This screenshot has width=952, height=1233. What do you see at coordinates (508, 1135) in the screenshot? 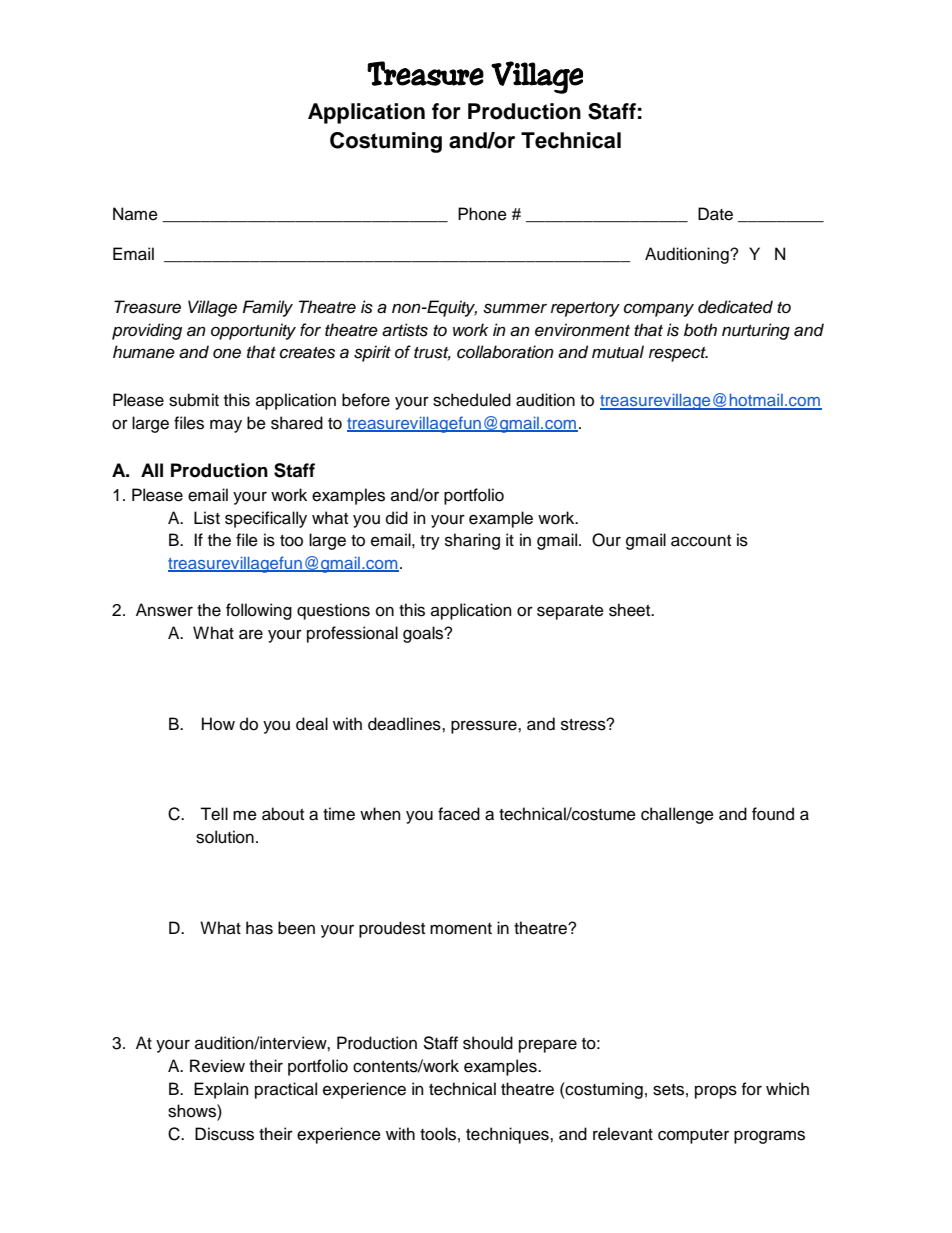
I see `techniques` at bounding box center [508, 1135].
